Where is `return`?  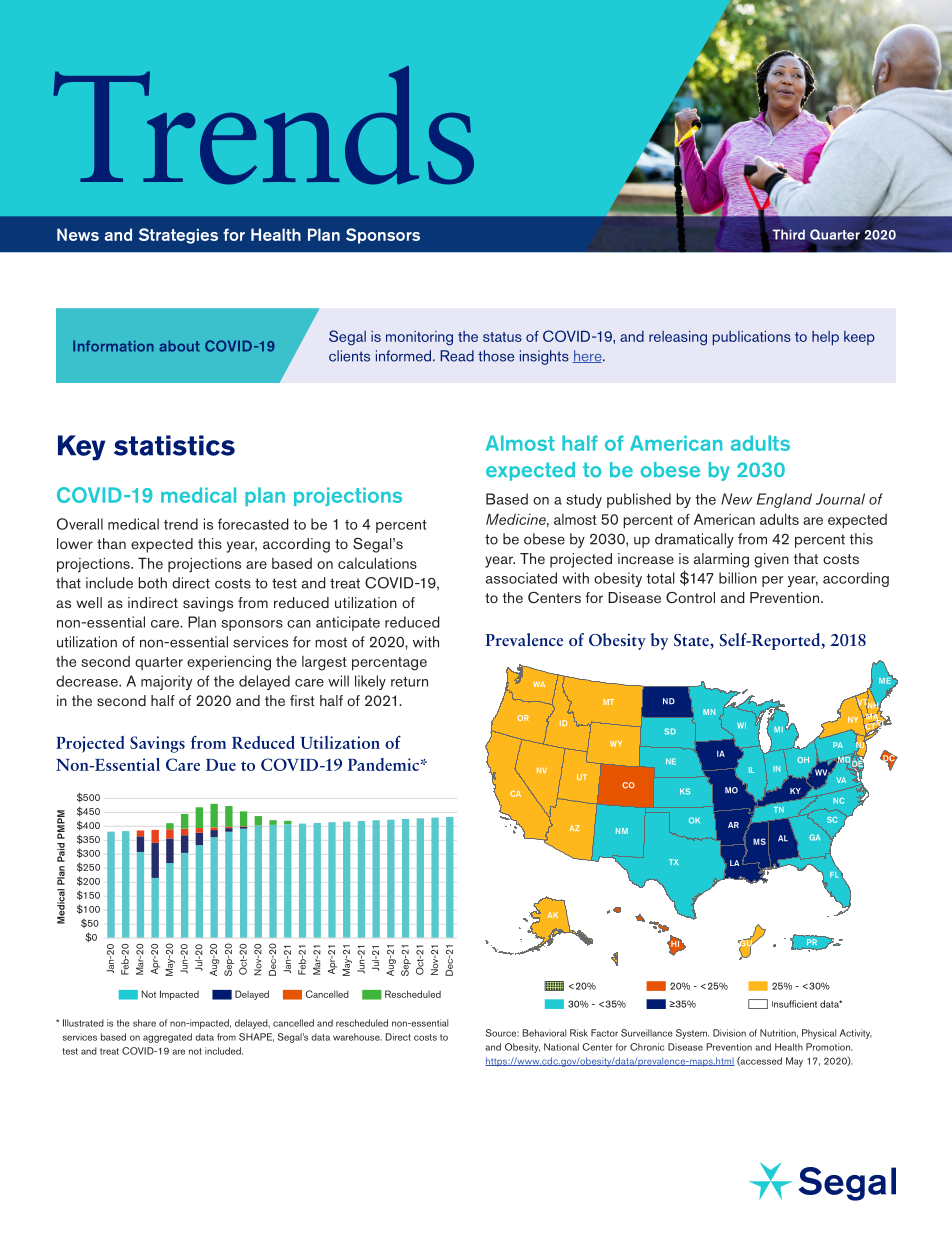 return is located at coordinates (409, 682).
